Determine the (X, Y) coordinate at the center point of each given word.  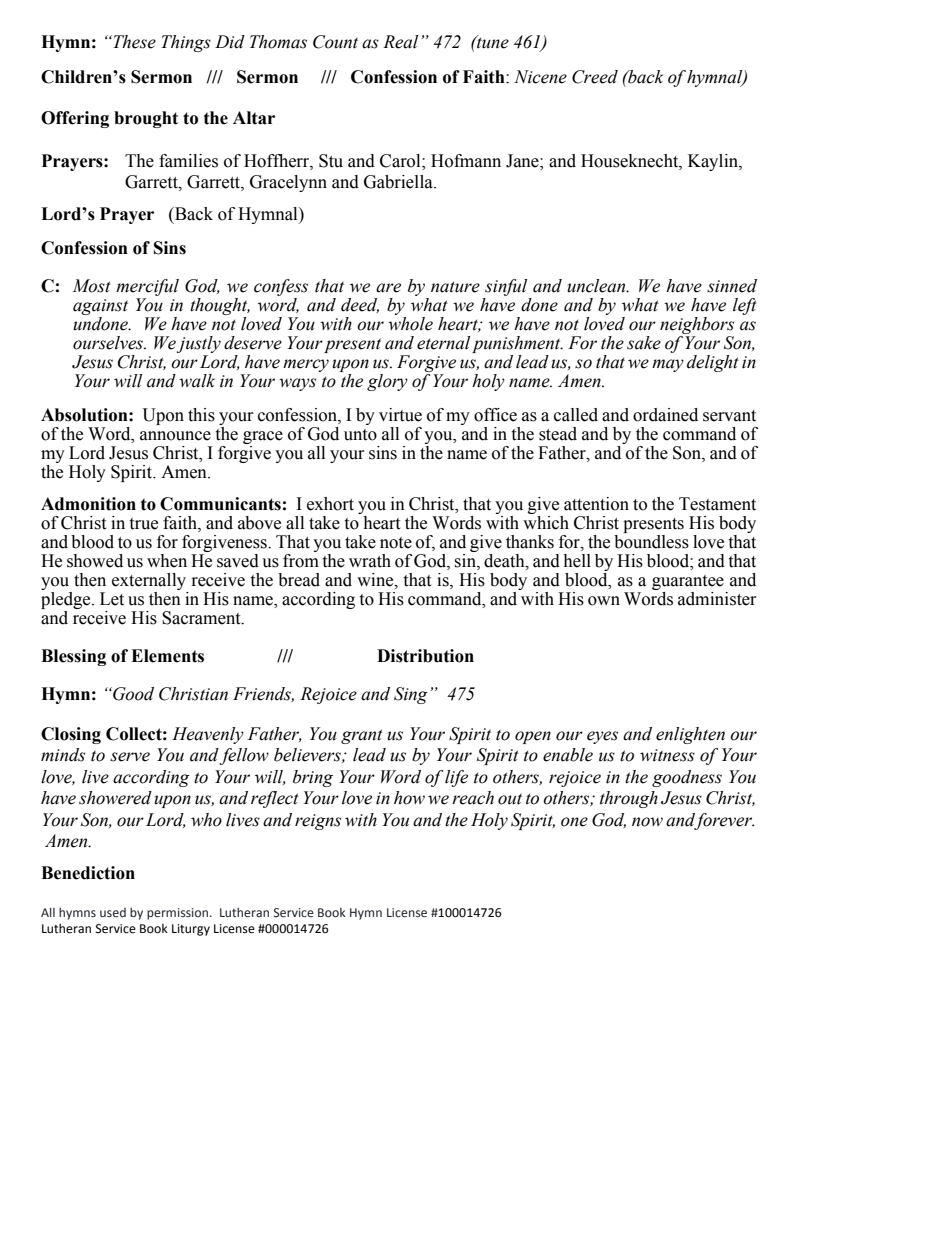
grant (362, 736)
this (201, 415)
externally (149, 581)
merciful (147, 287)
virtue (400, 415)
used (113, 912)
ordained (665, 415)
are (388, 288)
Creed (595, 77)
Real (400, 42)
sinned (732, 286)
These (133, 42)
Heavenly (208, 735)
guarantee (688, 582)
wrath (370, 561)
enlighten (690, 735)
